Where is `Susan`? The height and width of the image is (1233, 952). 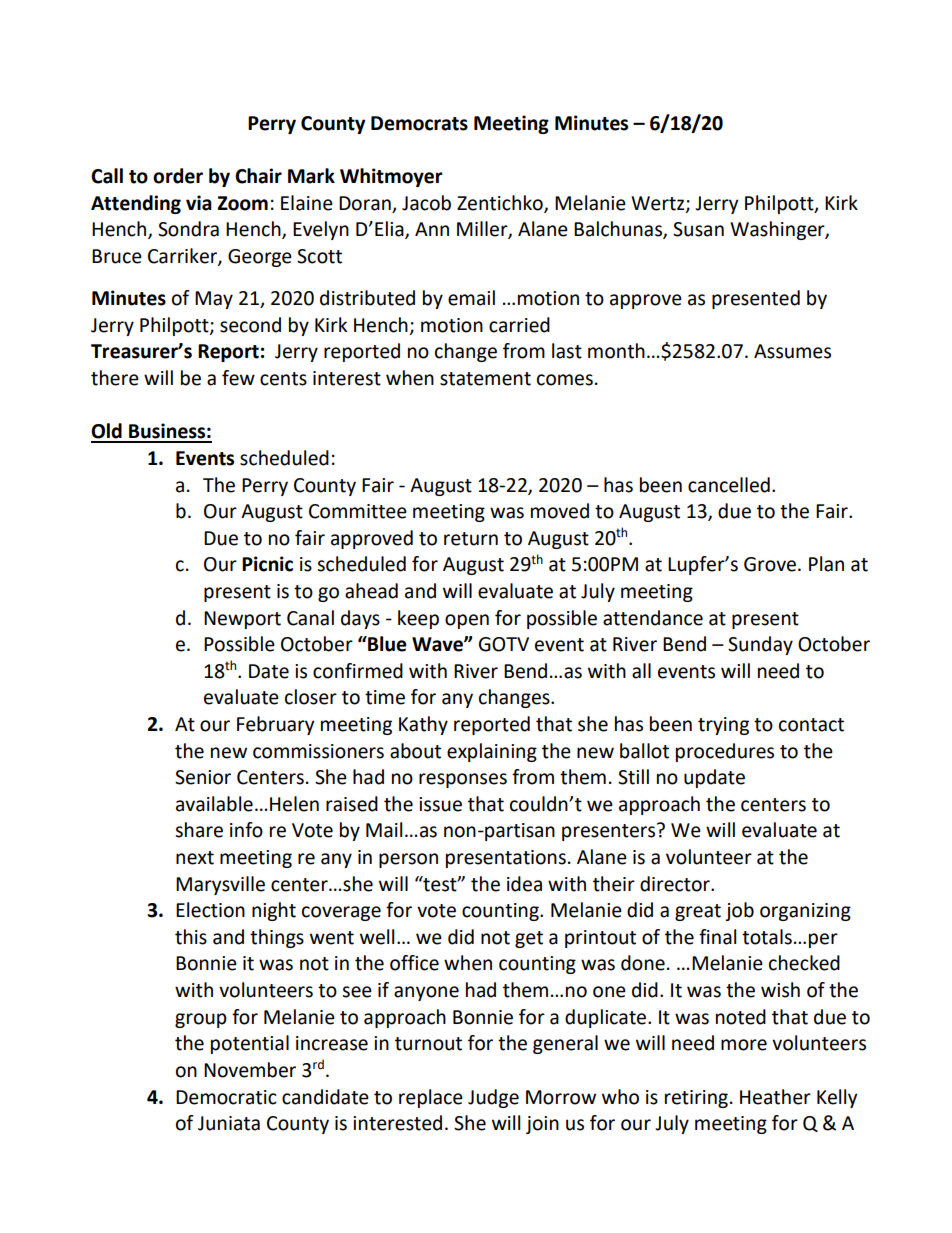
Susan is located at coordinates (698, 229).
